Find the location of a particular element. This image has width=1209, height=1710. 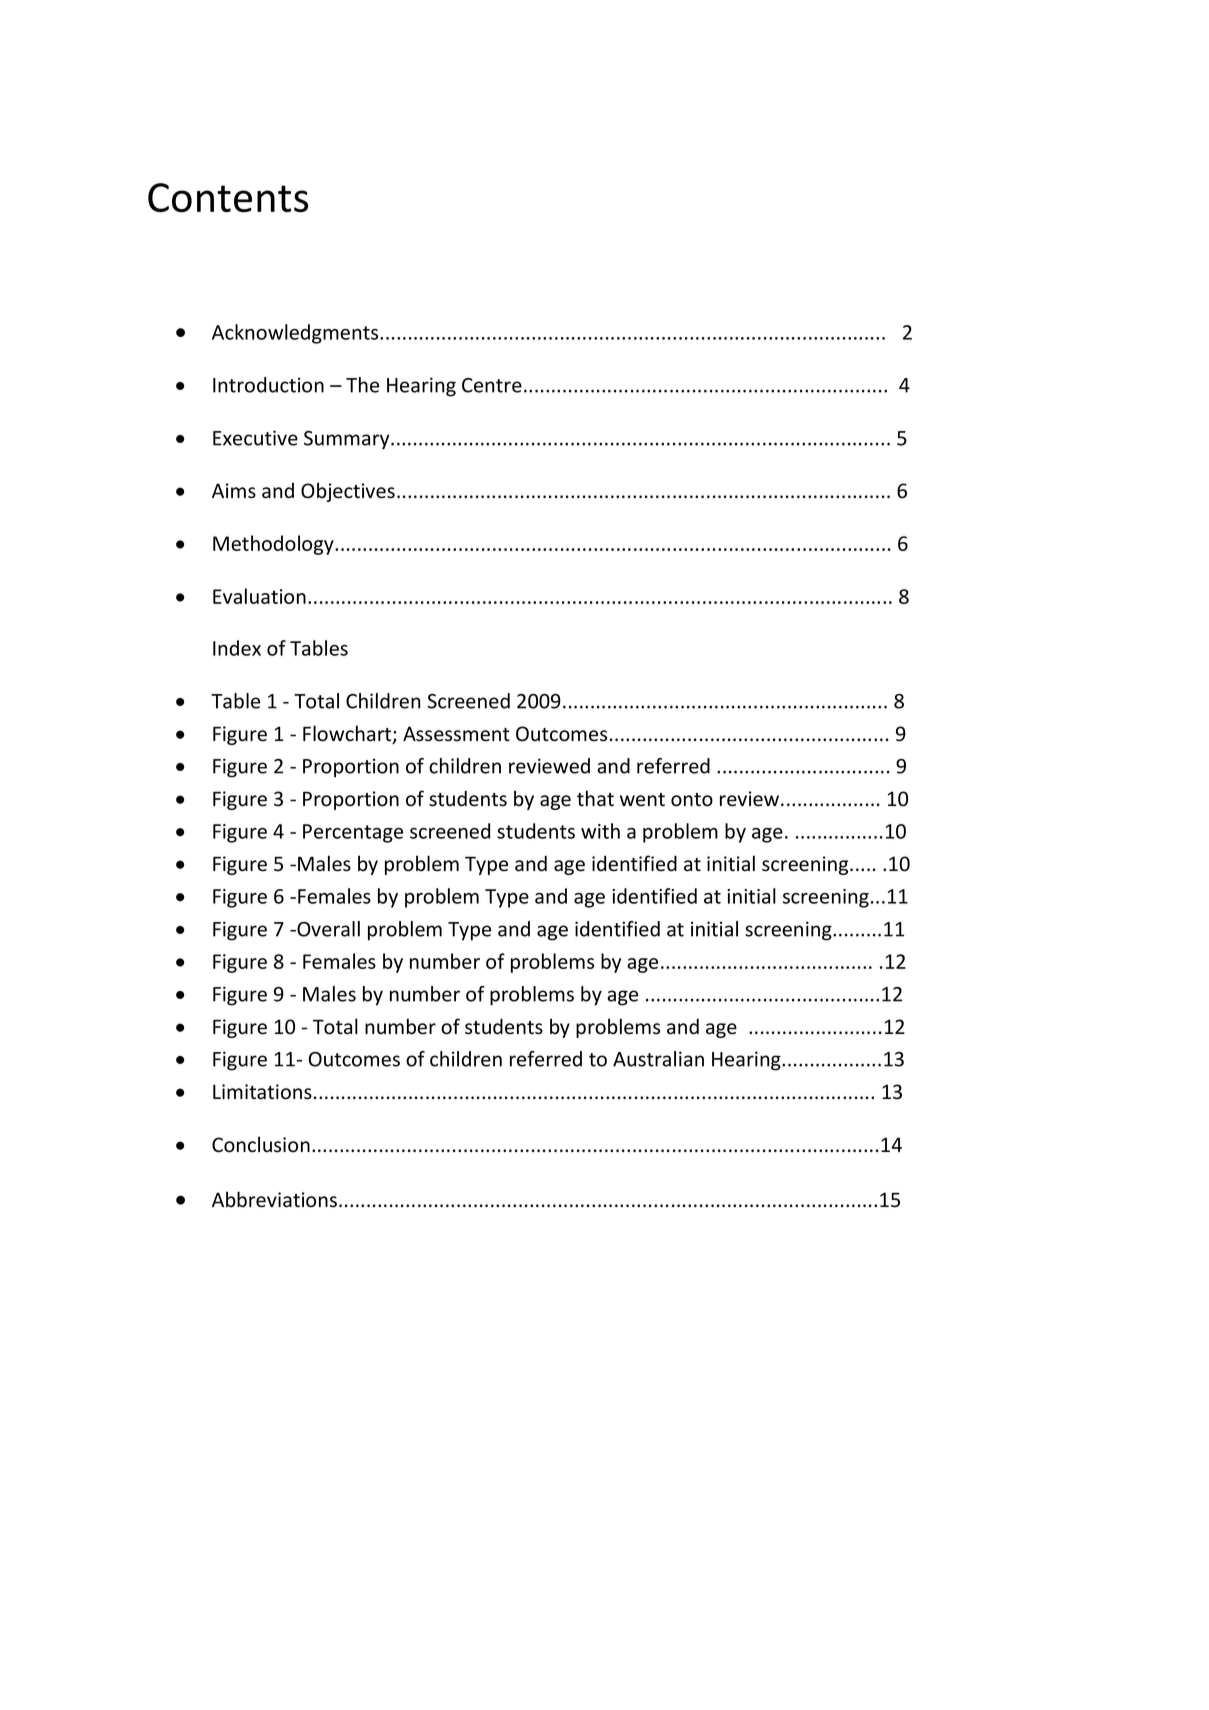

Contents is located at coordinates (228, 197).
